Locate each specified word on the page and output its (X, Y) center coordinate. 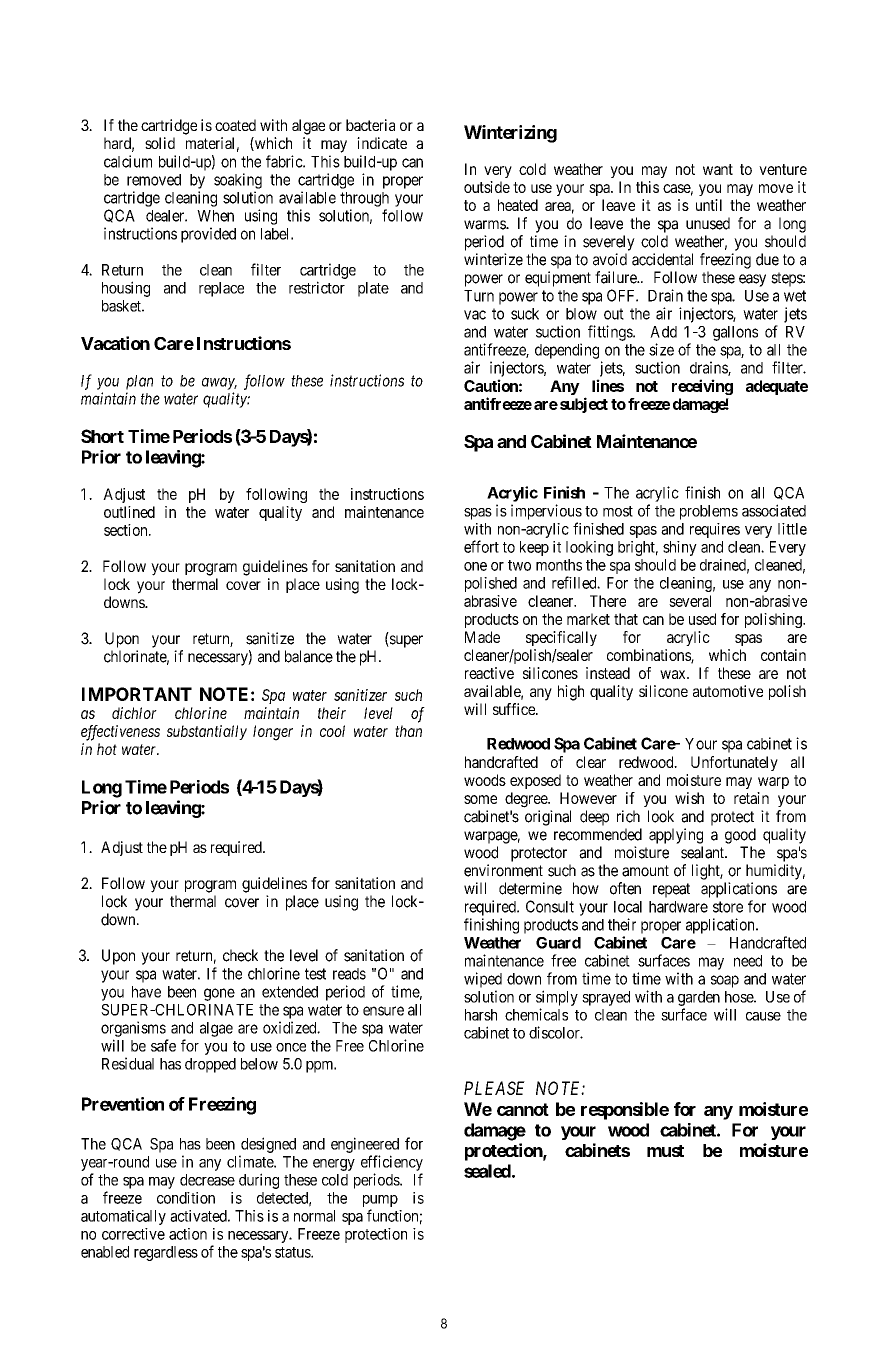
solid (160, 143)
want (718, 169)
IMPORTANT (137, 694)
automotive (728, 691)
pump (380, 1201)
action (188, 1234)
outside (487, 187)
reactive (489, 673)
